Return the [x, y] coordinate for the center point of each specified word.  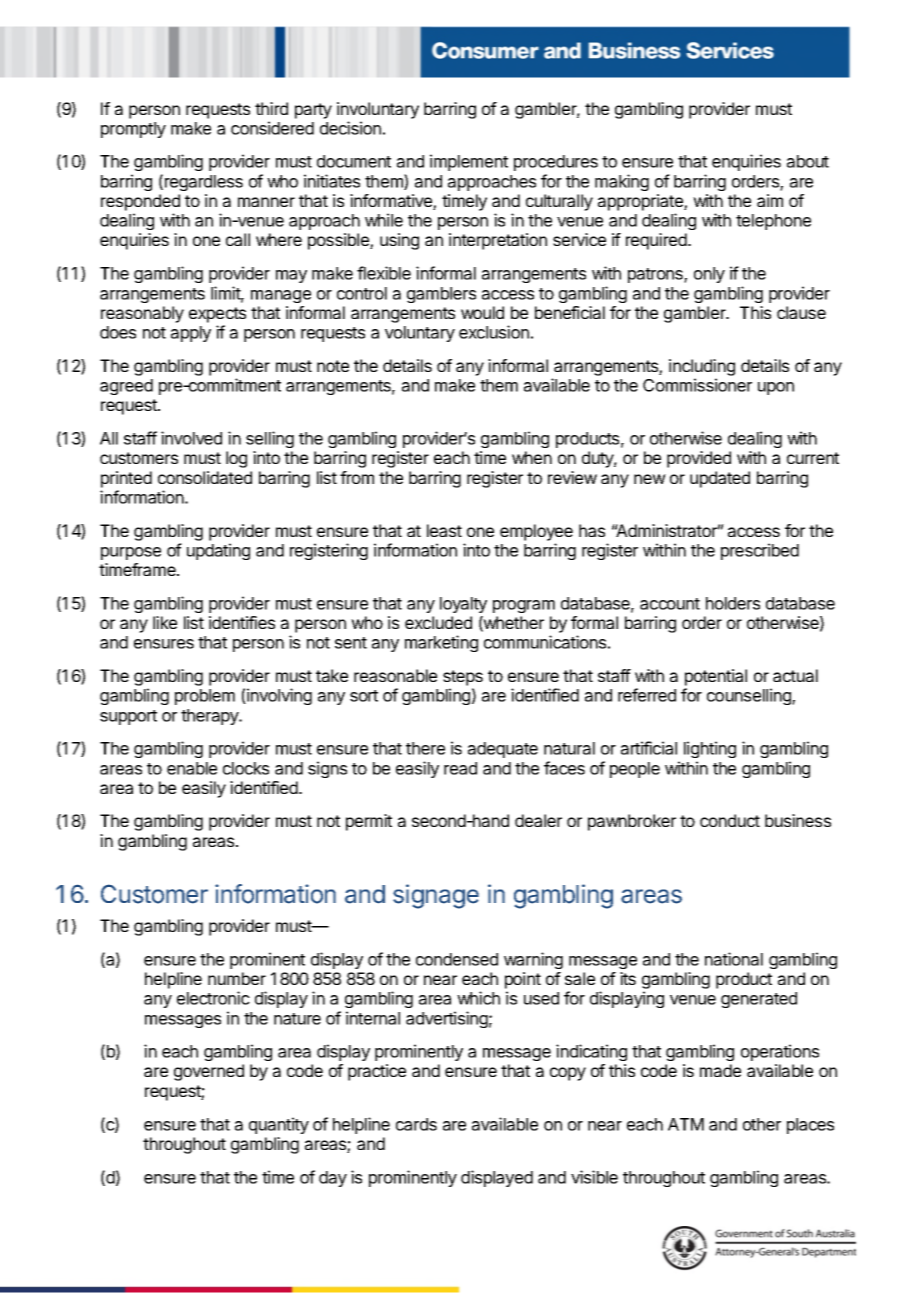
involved [191, 438]
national [734, 959]
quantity [279, 1125]
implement [469, 162]
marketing [441, 643]
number [237, 978]
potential [716, 677]
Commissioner [697, 385]
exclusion [494, 332]
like [165, 622]
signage [436, 896]
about [808, 161]
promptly [133, 130]
